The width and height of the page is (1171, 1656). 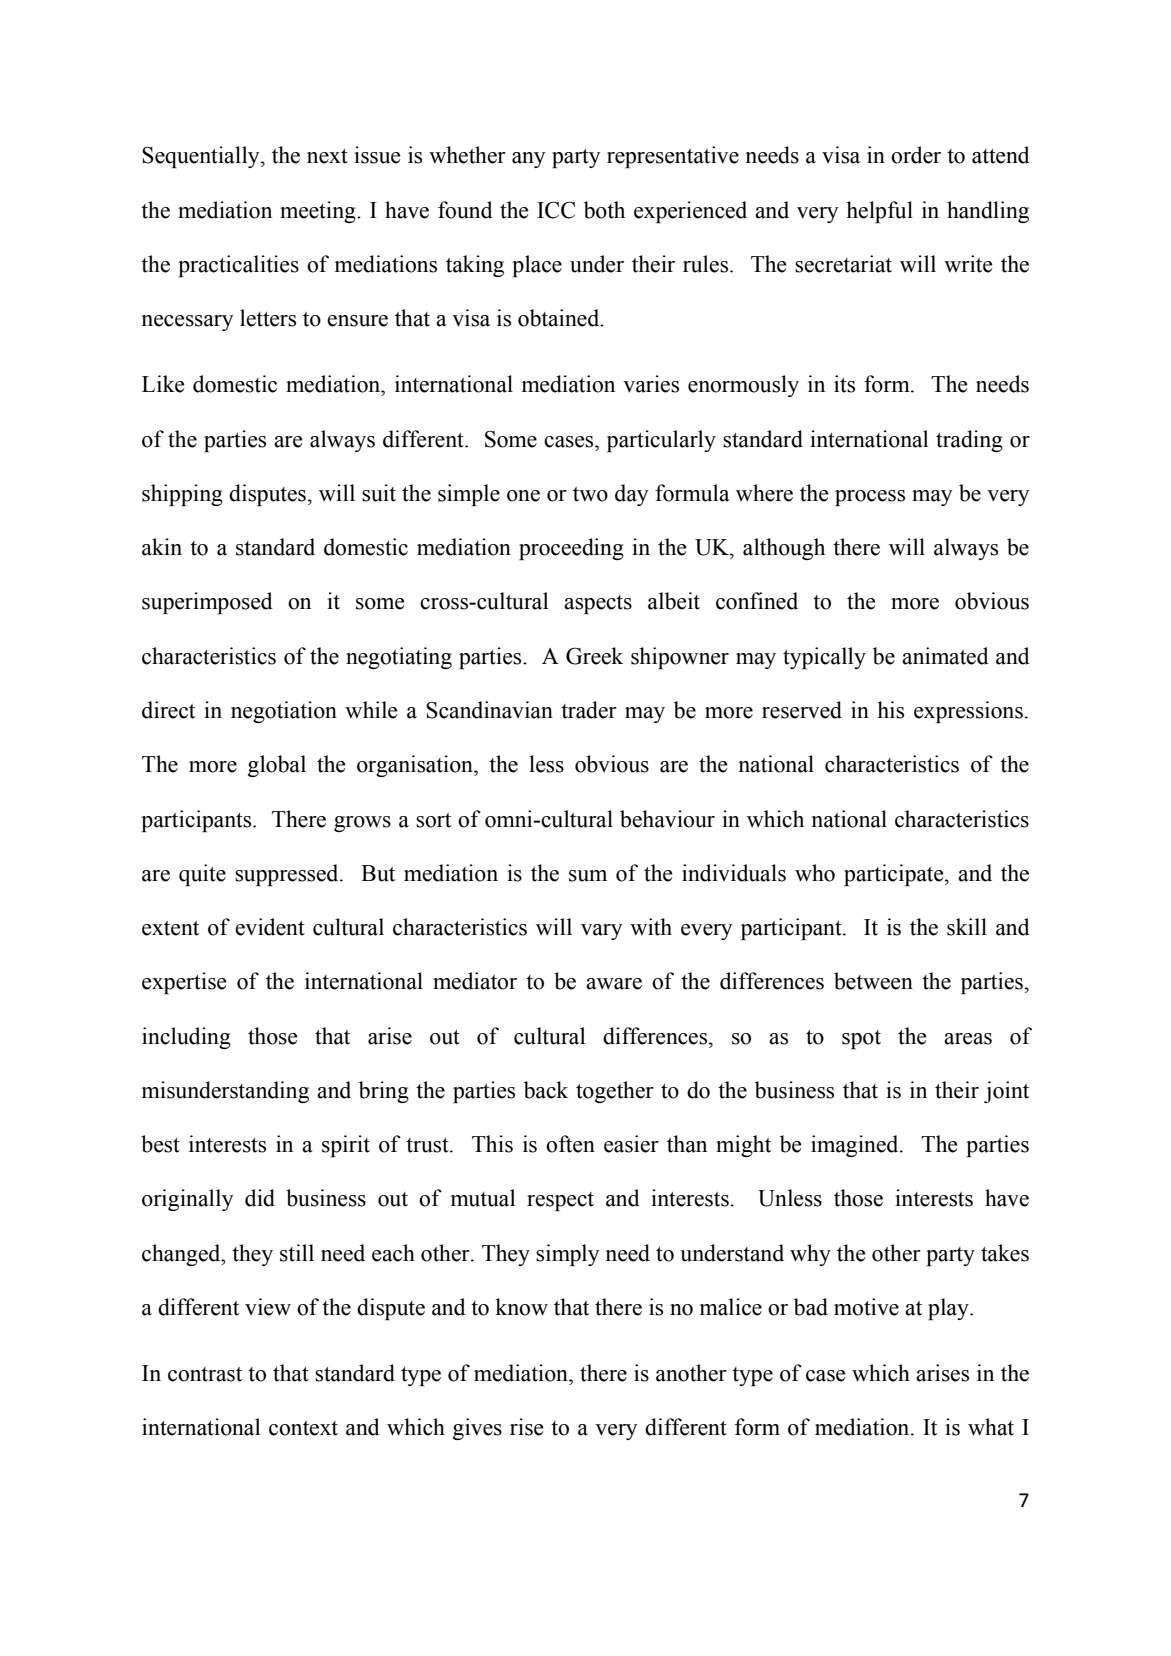 I want to click on what, so click(x=991, y=1427).
